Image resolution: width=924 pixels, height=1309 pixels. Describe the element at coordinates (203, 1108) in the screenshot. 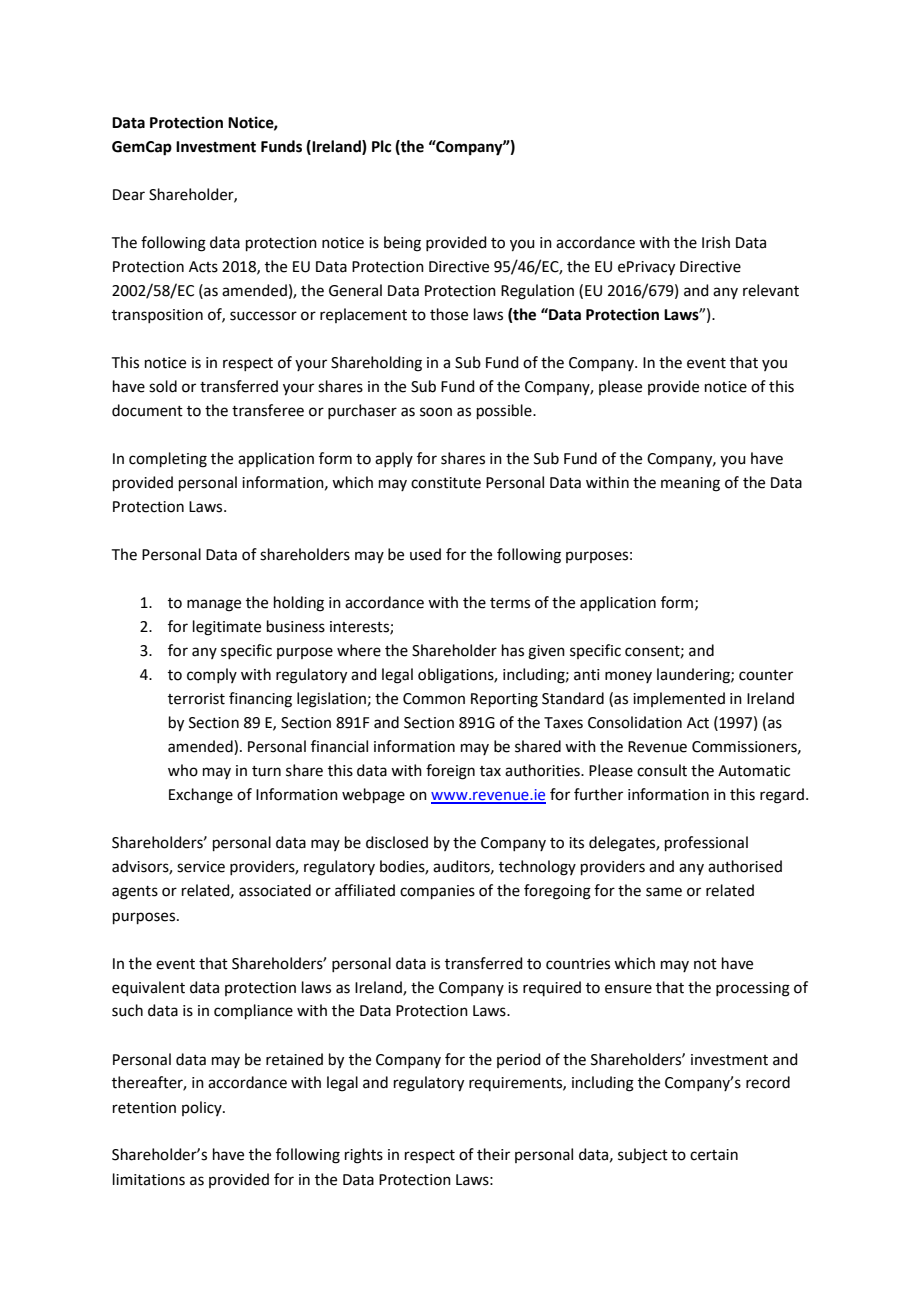

I see `policy` at that location.
